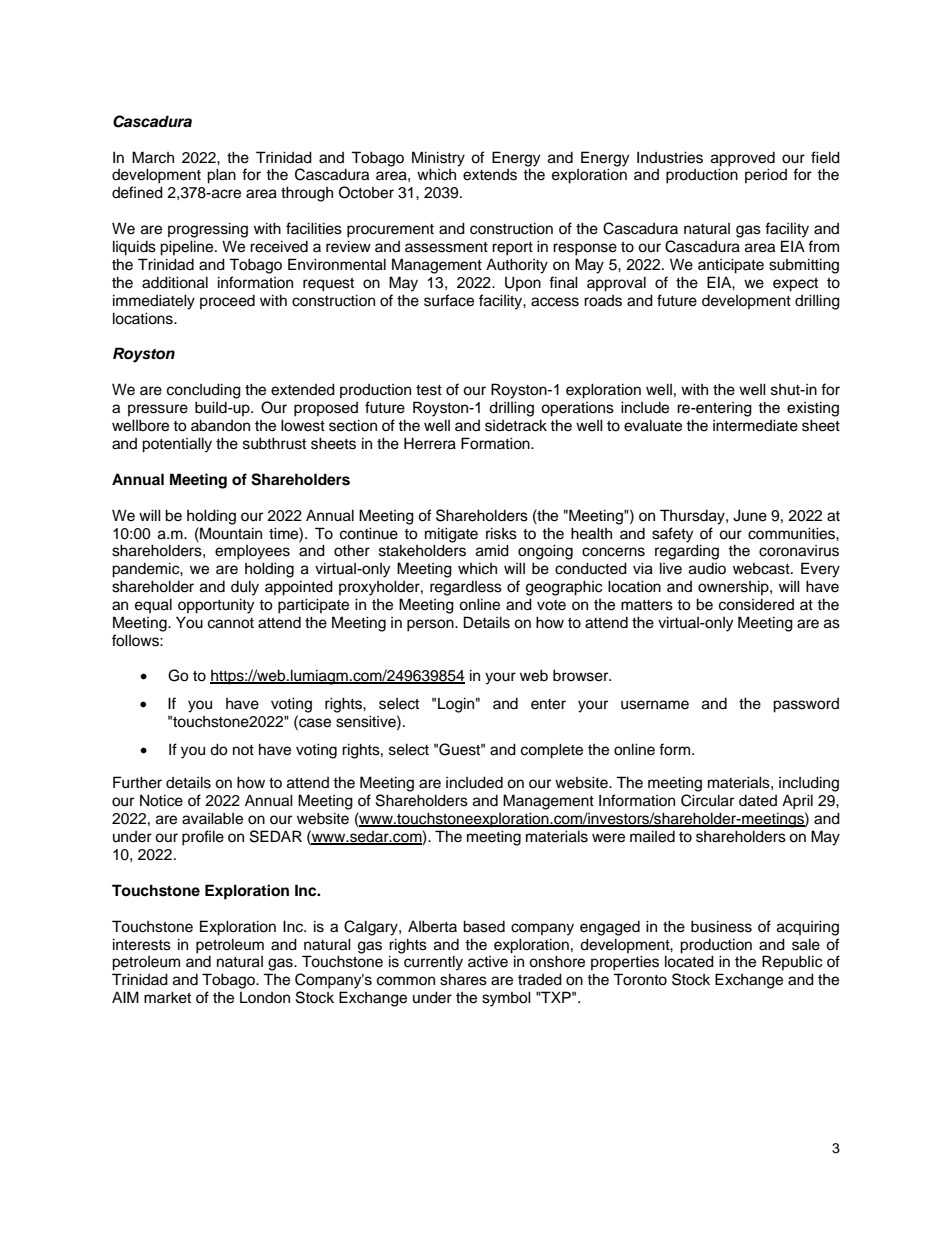  What do you see at coordinates (501, 533) in the screenshot?
I see `risks` at bounding box center [501, 533].
